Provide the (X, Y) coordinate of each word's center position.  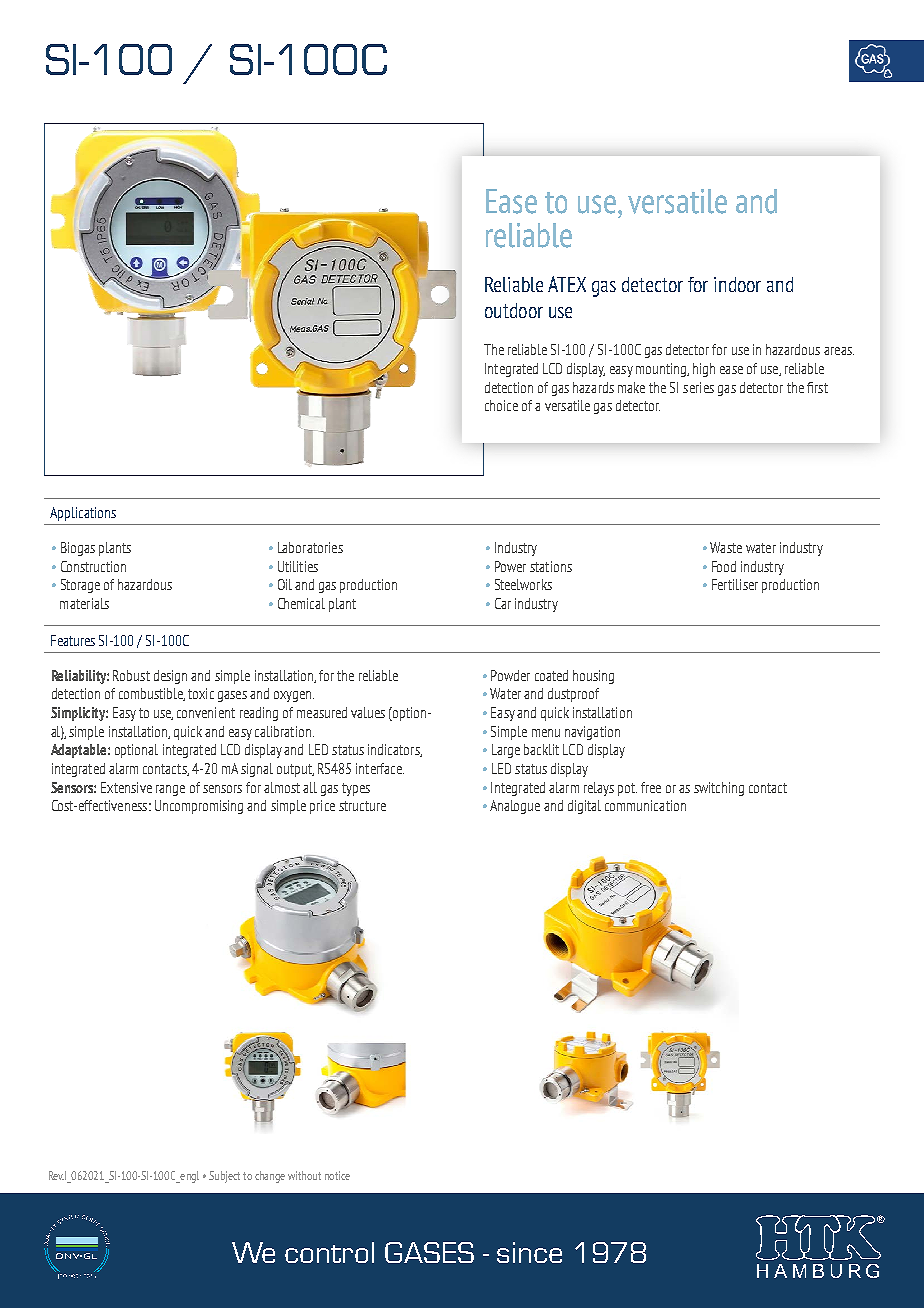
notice (337, 1175)
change (270, 1177)
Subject (224, 1177)
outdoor (514, 310)
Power (510, 566)
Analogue (515, 807)
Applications (83, 514)
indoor (737, 284)
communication (645, 805)
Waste (726, 547)
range (170, 790)
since (529, 1252)
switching (719, 789)
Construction (93, 566)
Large (506, 751)
